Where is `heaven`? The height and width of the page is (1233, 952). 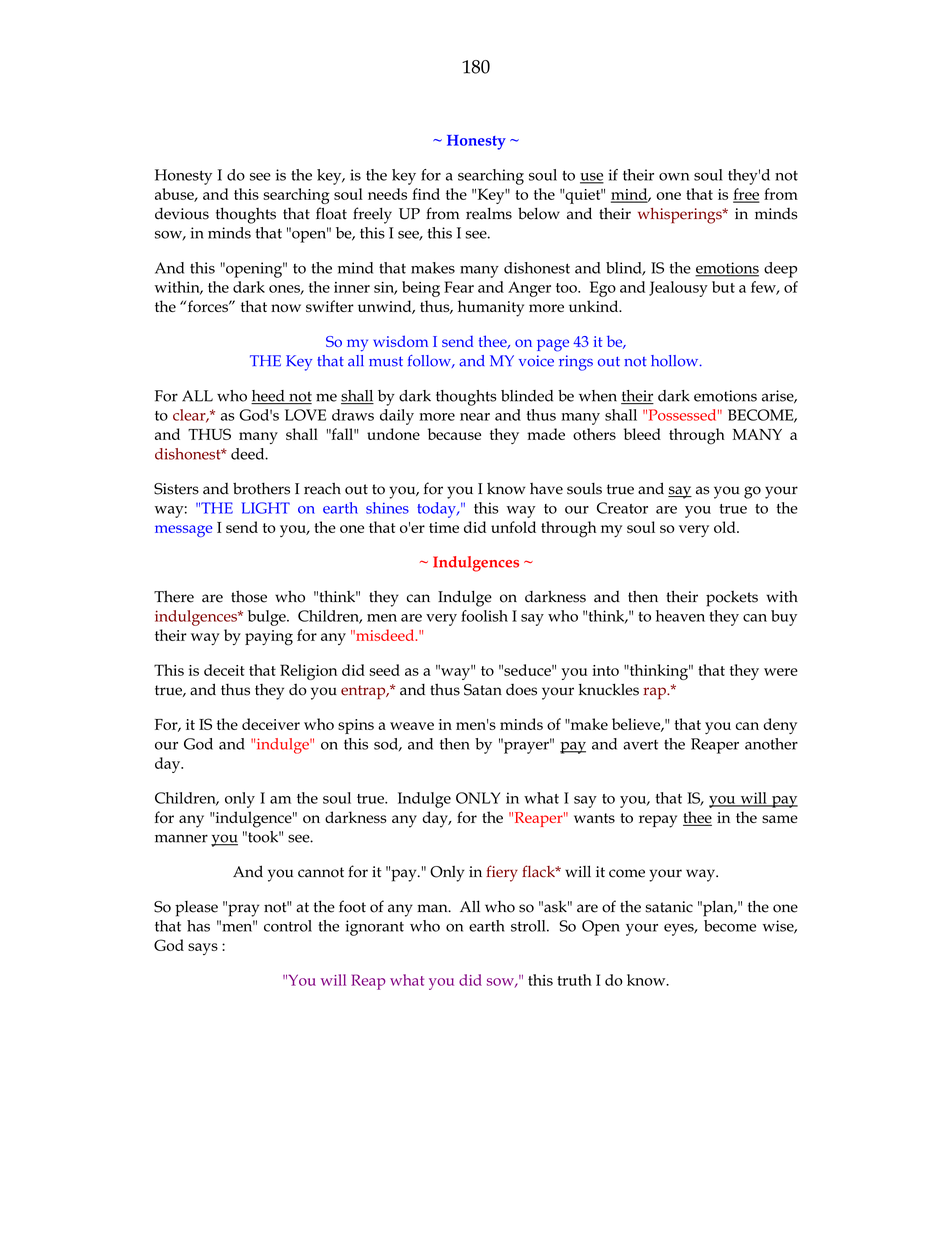 heaven is located at coordinates (680, 616).
